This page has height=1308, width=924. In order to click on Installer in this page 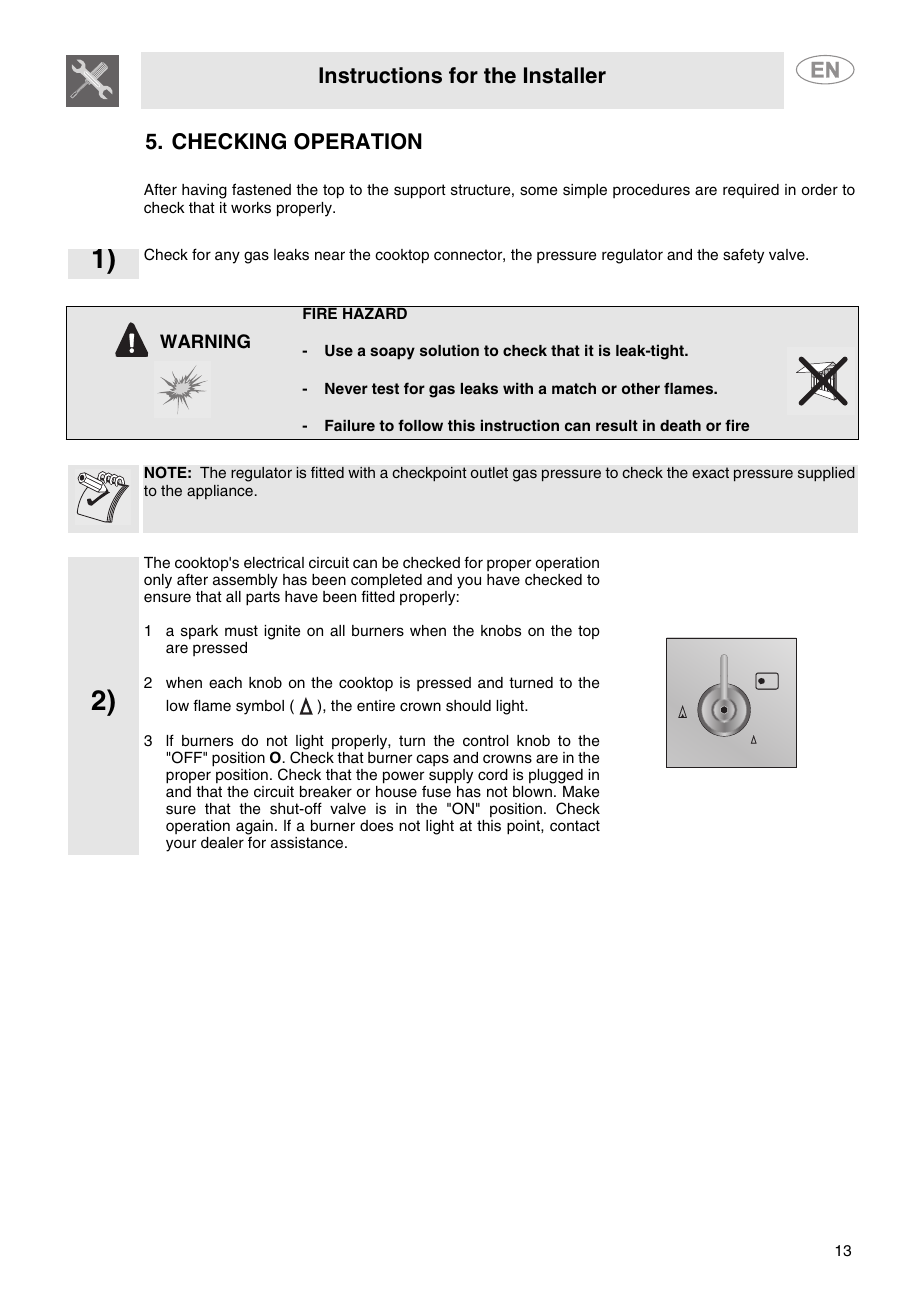, I will do `click(565, 75)`.
